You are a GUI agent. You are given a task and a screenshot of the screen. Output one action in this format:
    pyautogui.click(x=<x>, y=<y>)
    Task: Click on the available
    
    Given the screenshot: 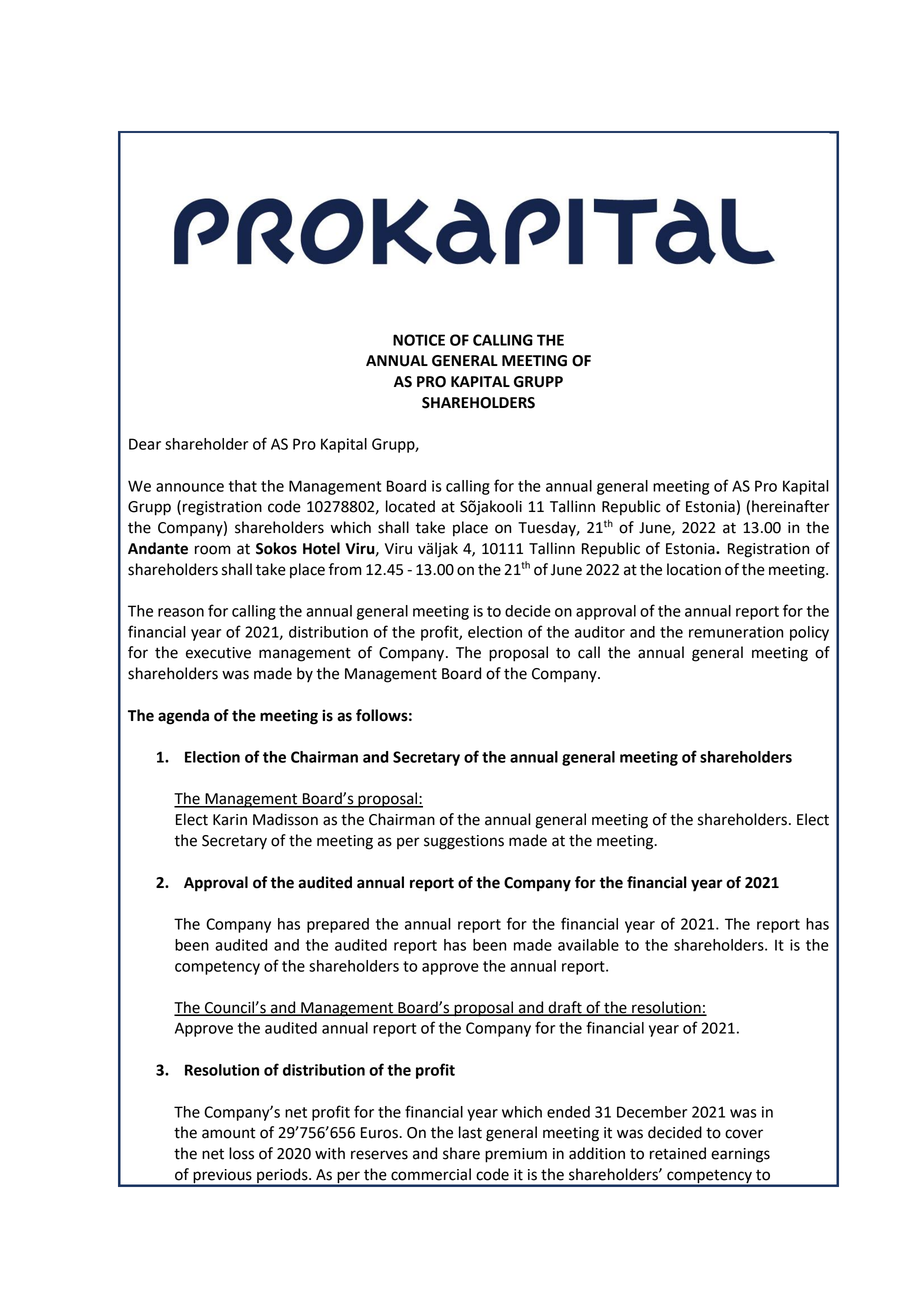 What is the action you would take?
    pyautogui.click(x=588, y=945)
